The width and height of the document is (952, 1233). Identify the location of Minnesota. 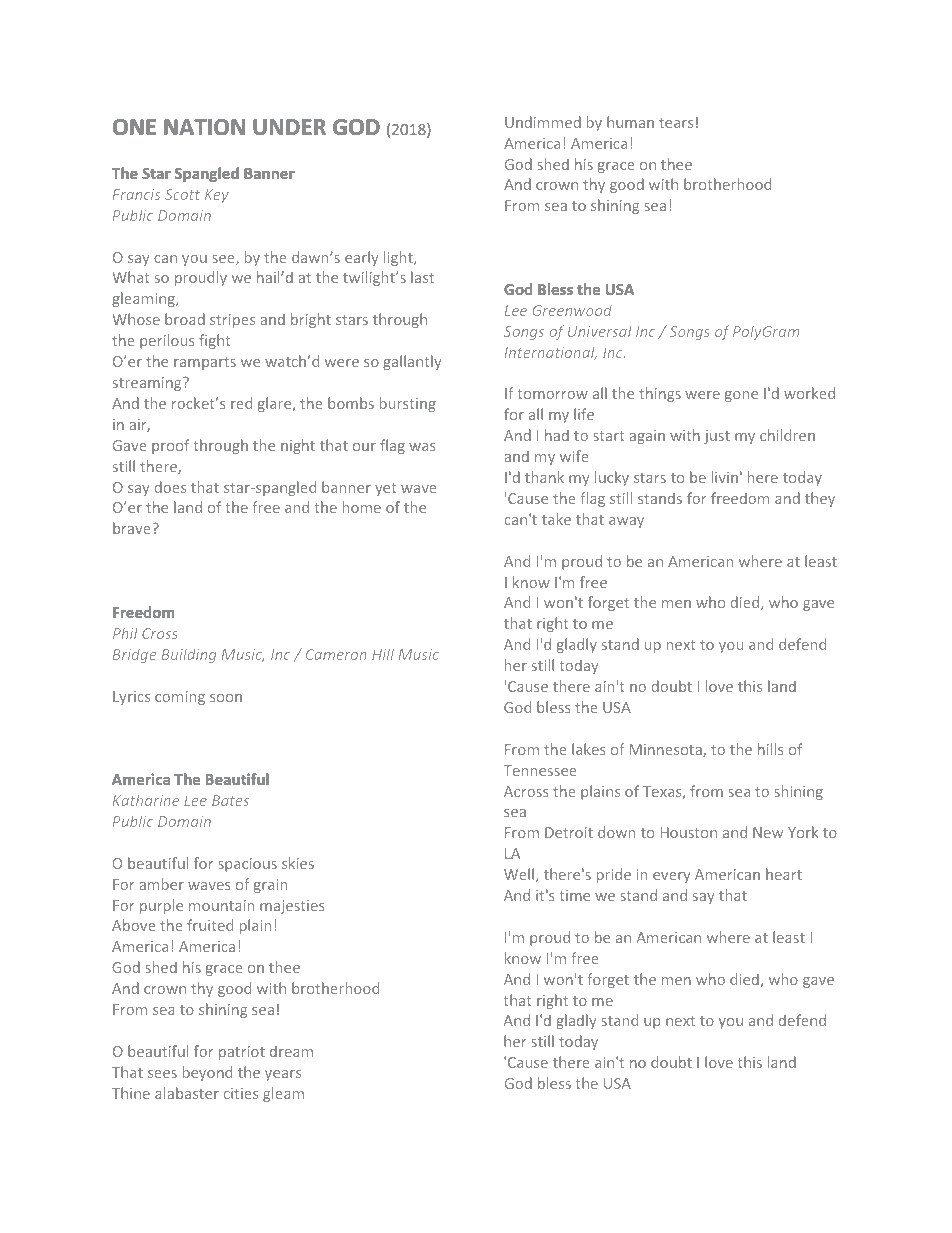
(667, 750).
